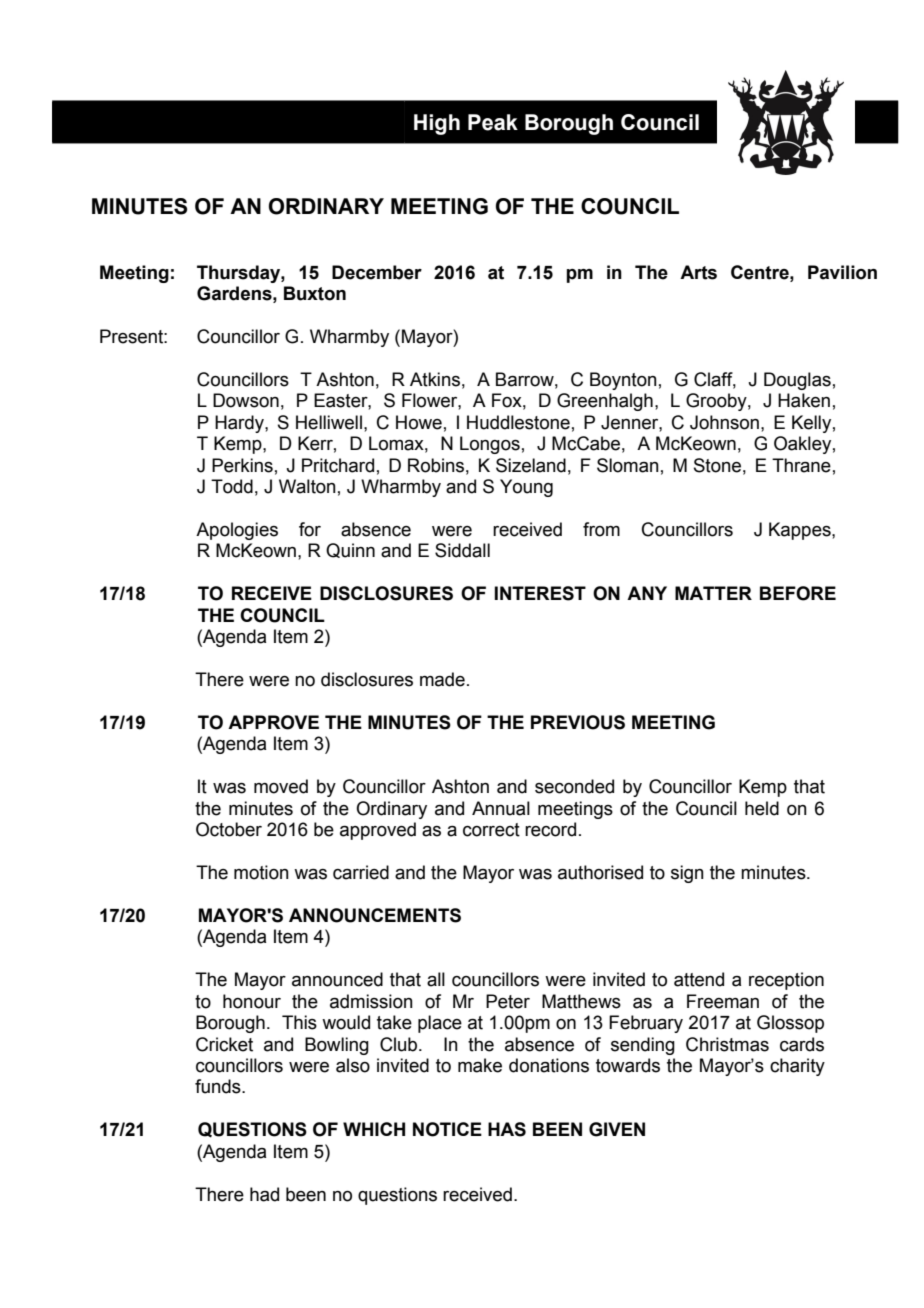  Describe the element at coordinates (437, 124) in the page. I see `High` at that location.
